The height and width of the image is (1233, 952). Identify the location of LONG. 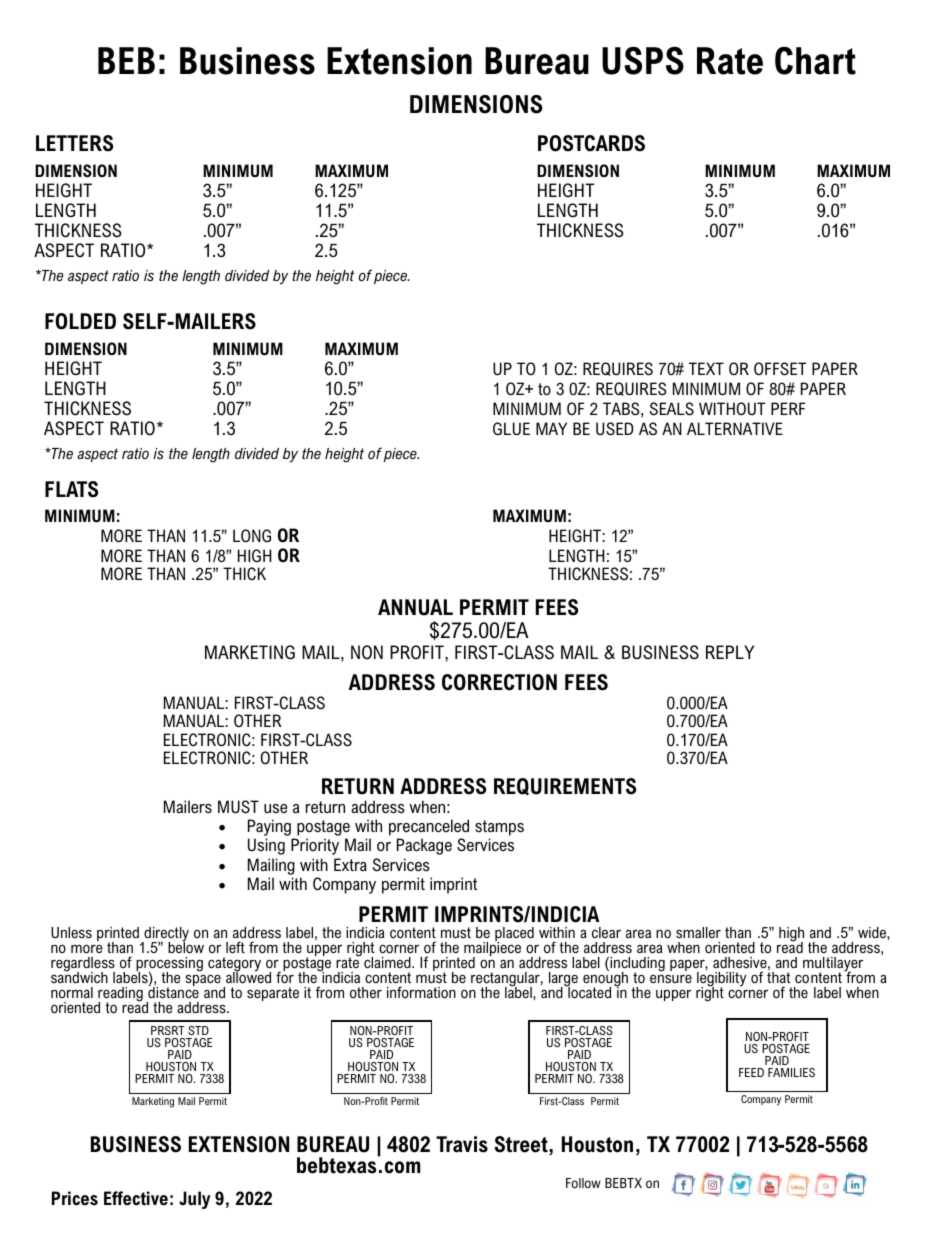
(252, 535).
